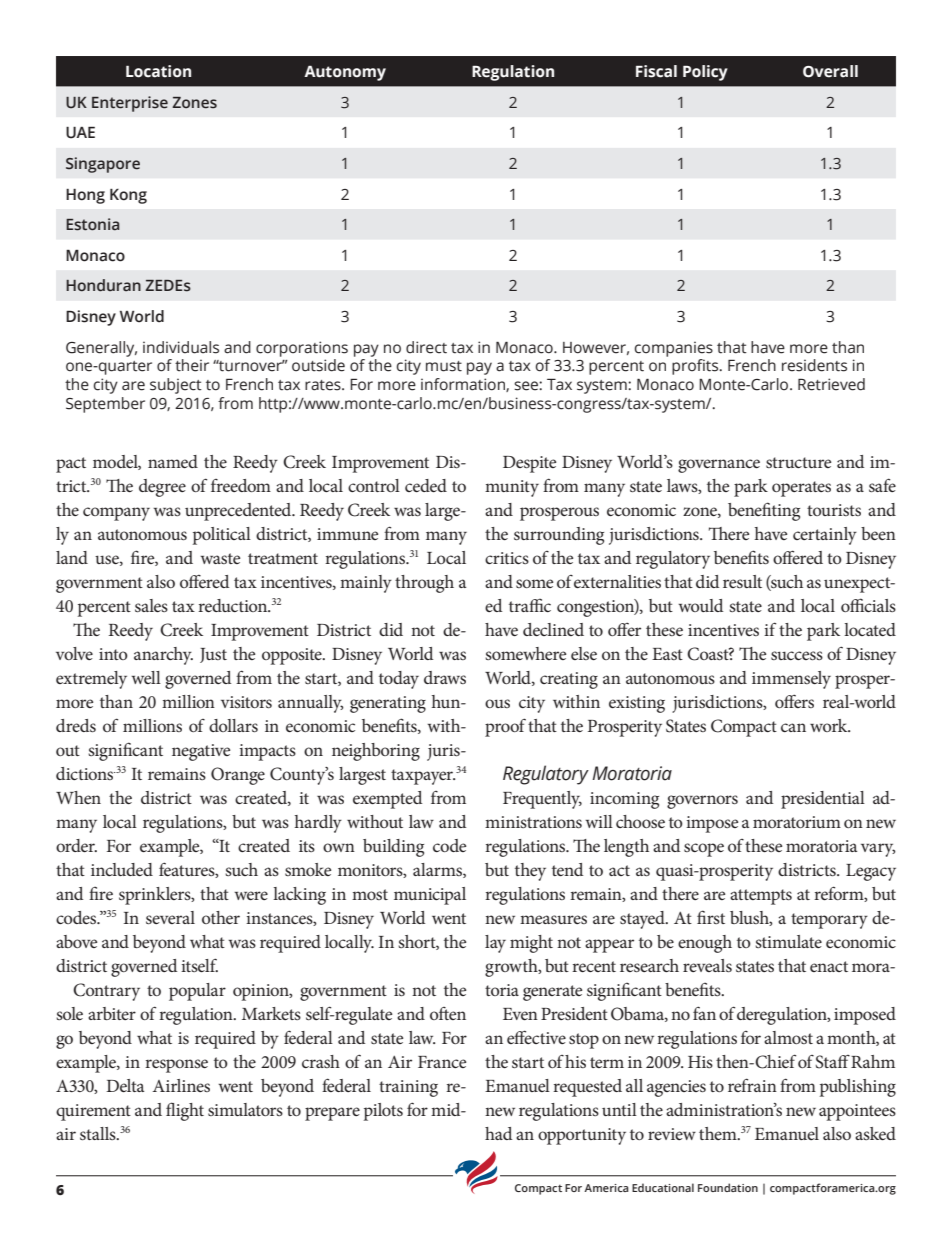 The width and height of the screenshot is (952, 1233). I want to click on governors, so click(702, 802).
